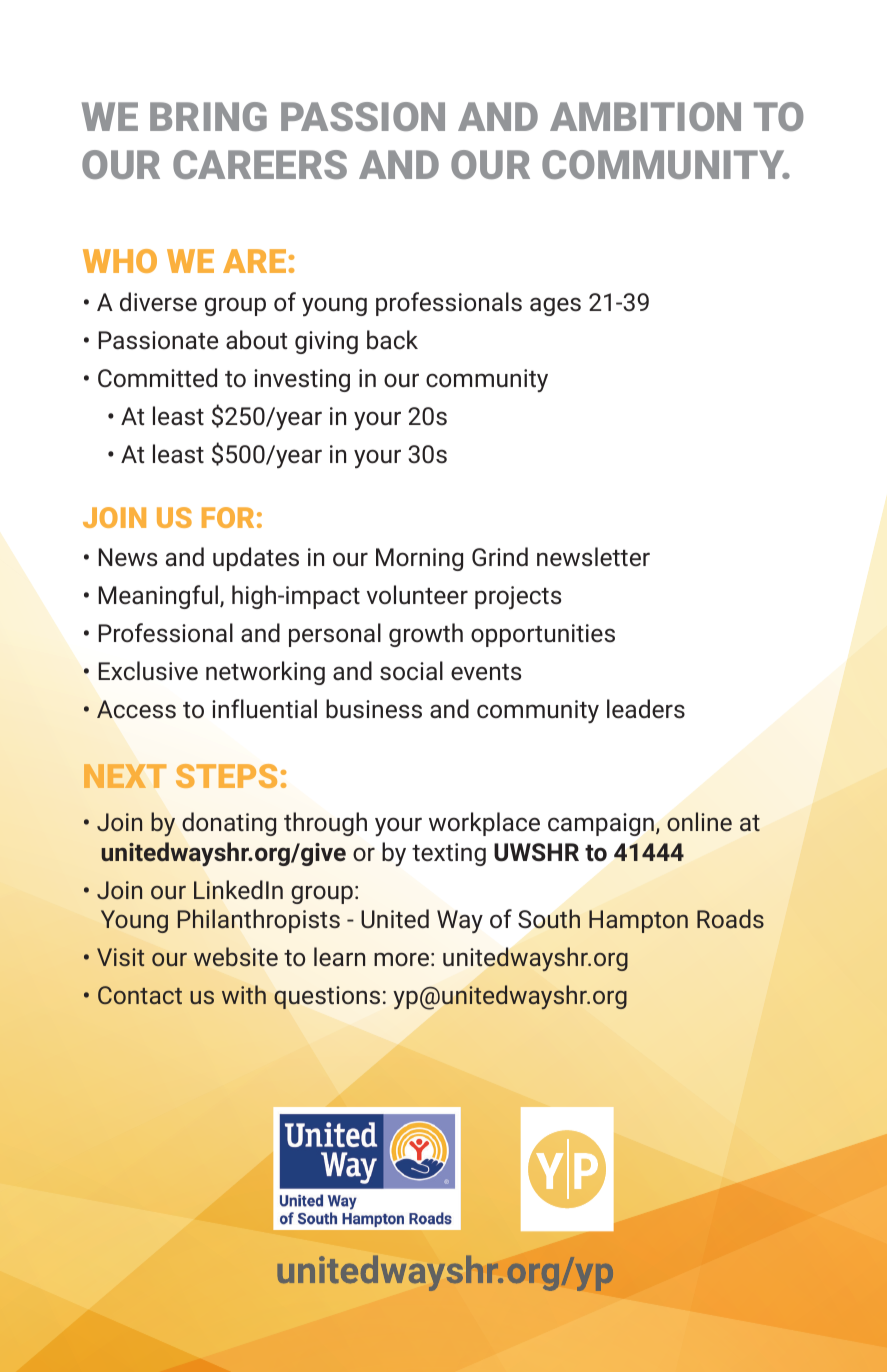 This screenshot has height=1372, width=887. What do you see at coordinates (646, 709) in the screenshot?
I see `leaders` at bounding box center [646, 709].
